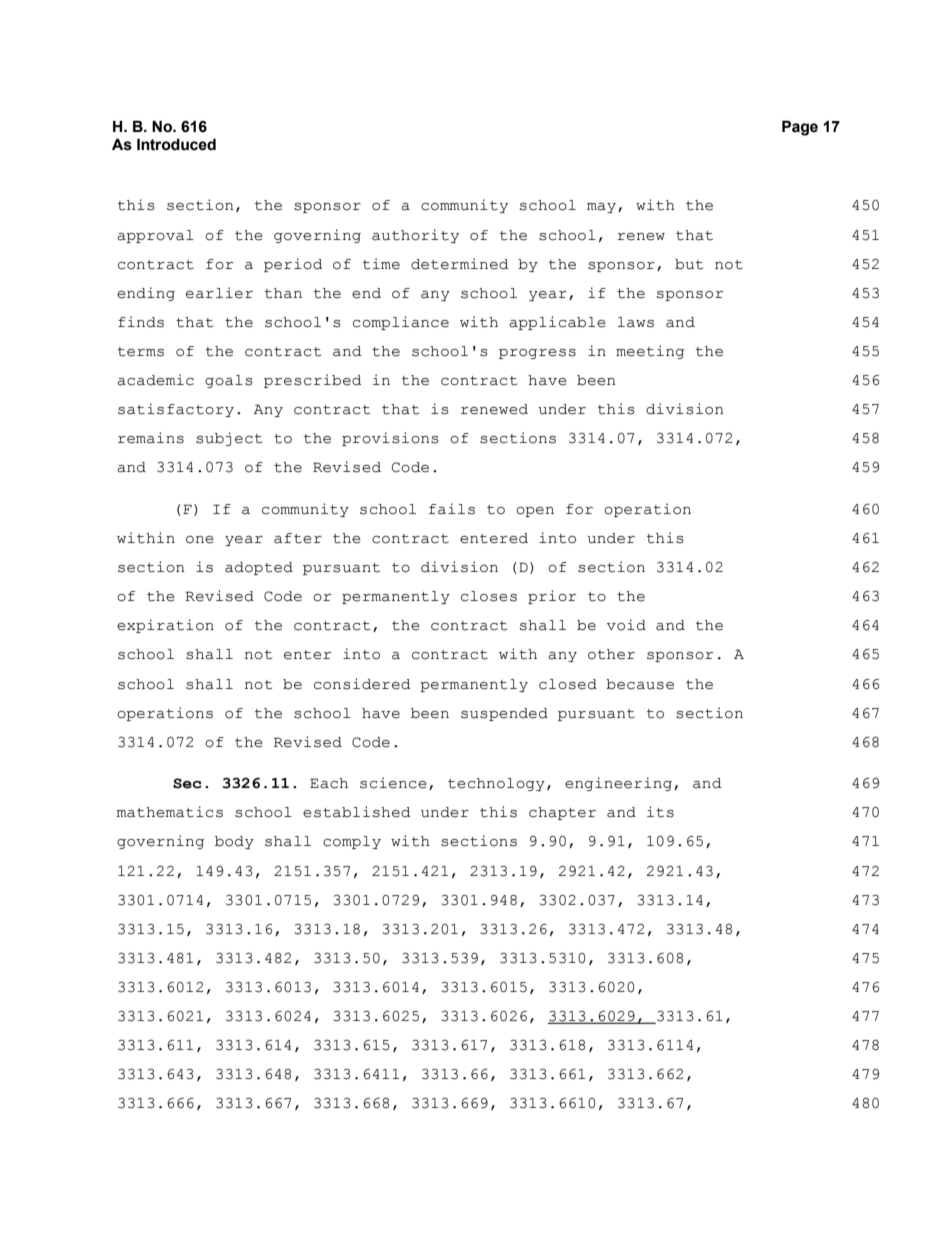 The image size is (952, 1233). Describe the element at coordinates (229, 381) in the screenshot. I see `goals` at that location.
